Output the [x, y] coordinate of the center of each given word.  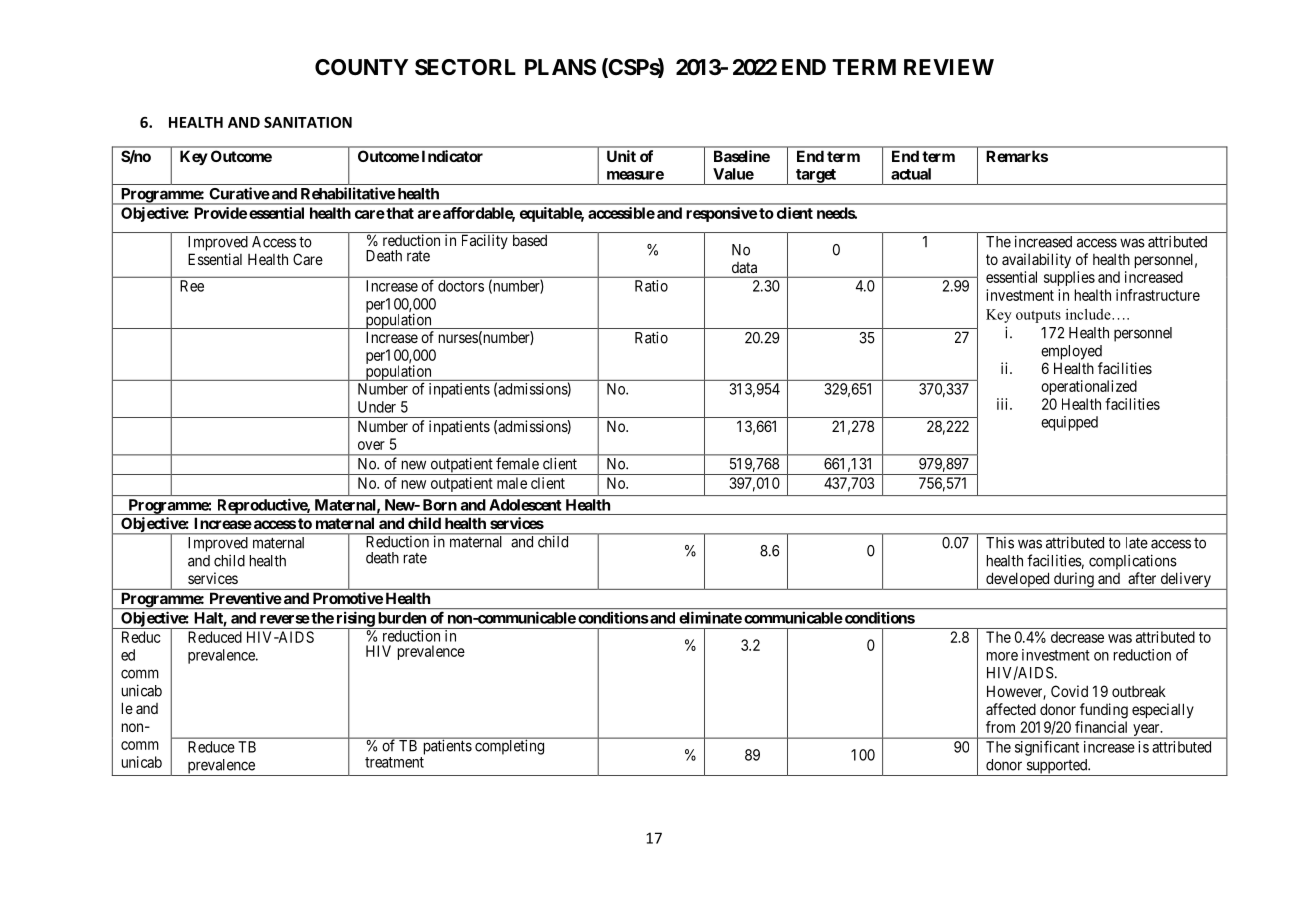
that [399, 213]
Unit [621, 156]
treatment [394, 762]
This [1000, 543]
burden [402, 618]
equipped [1069, 423]
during [1074, 581]
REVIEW [949, 67]
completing [510, 746]
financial [1101, 727]
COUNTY [361, 67]
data [744, 267]
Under [377, 407]
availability [1036, 260]
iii [1004, 404]
